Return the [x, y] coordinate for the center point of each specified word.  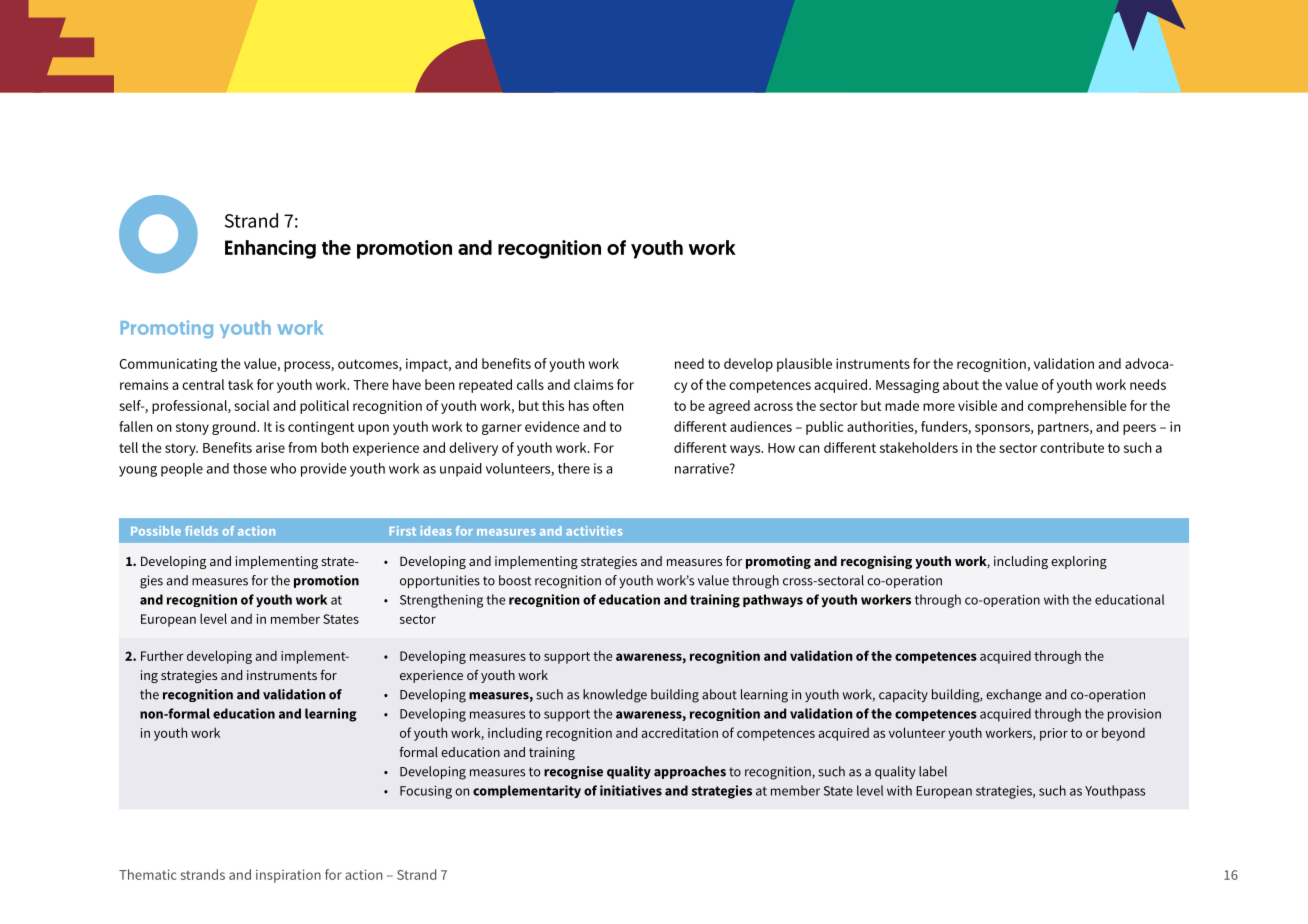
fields [201, 531]
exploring [1079, 562]
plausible [804, 365]
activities [594, 531]
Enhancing [270, 249]
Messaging [908, 386]
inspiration [288, 876]
